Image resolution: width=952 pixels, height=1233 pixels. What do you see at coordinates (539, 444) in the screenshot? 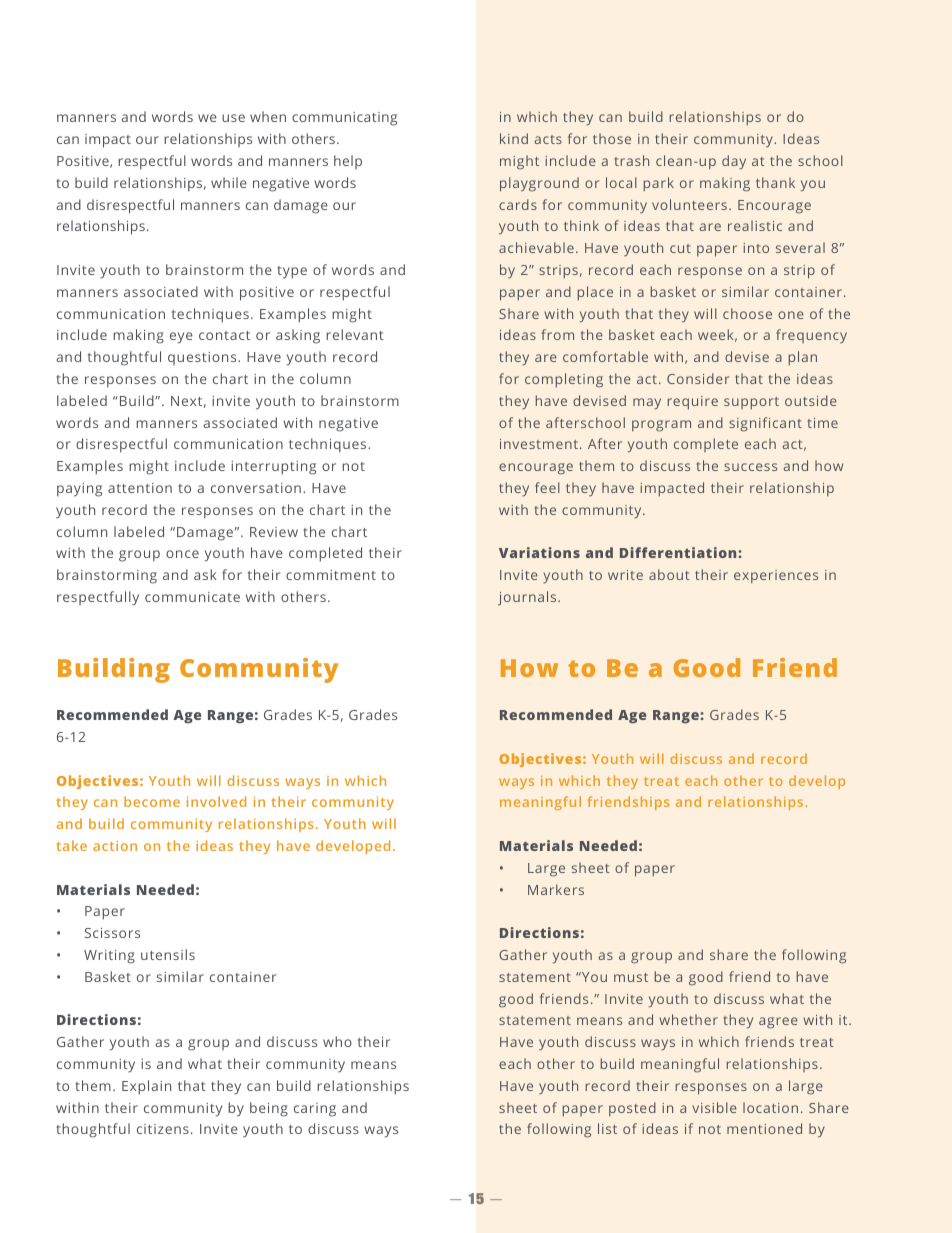
I see `investment` at bounding box center [539, 444].
